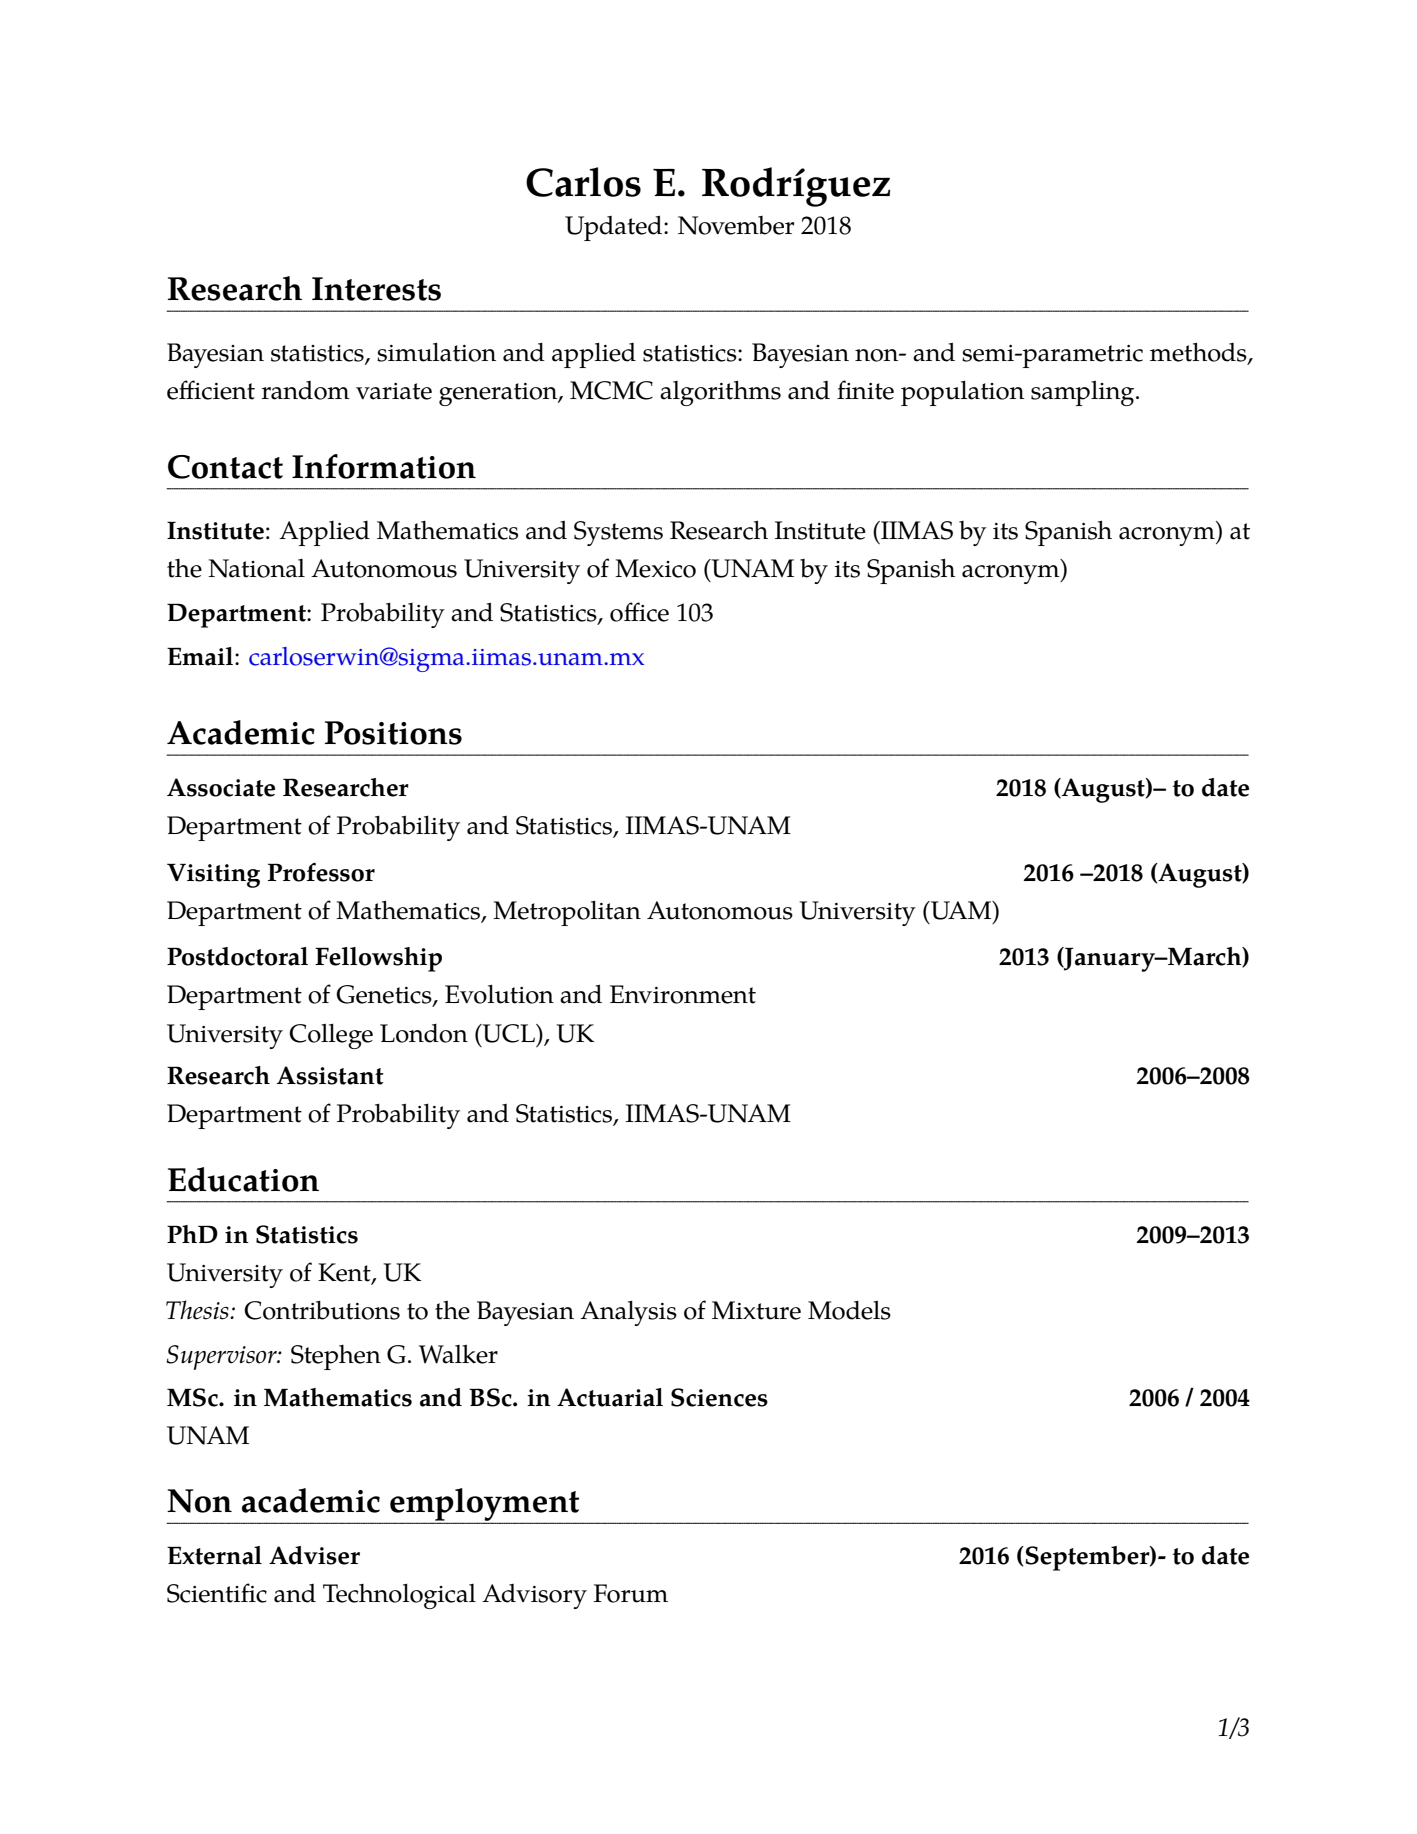 The width and height of the page is (1417, 1834). I want to click on Positions, so click(393, 733).
